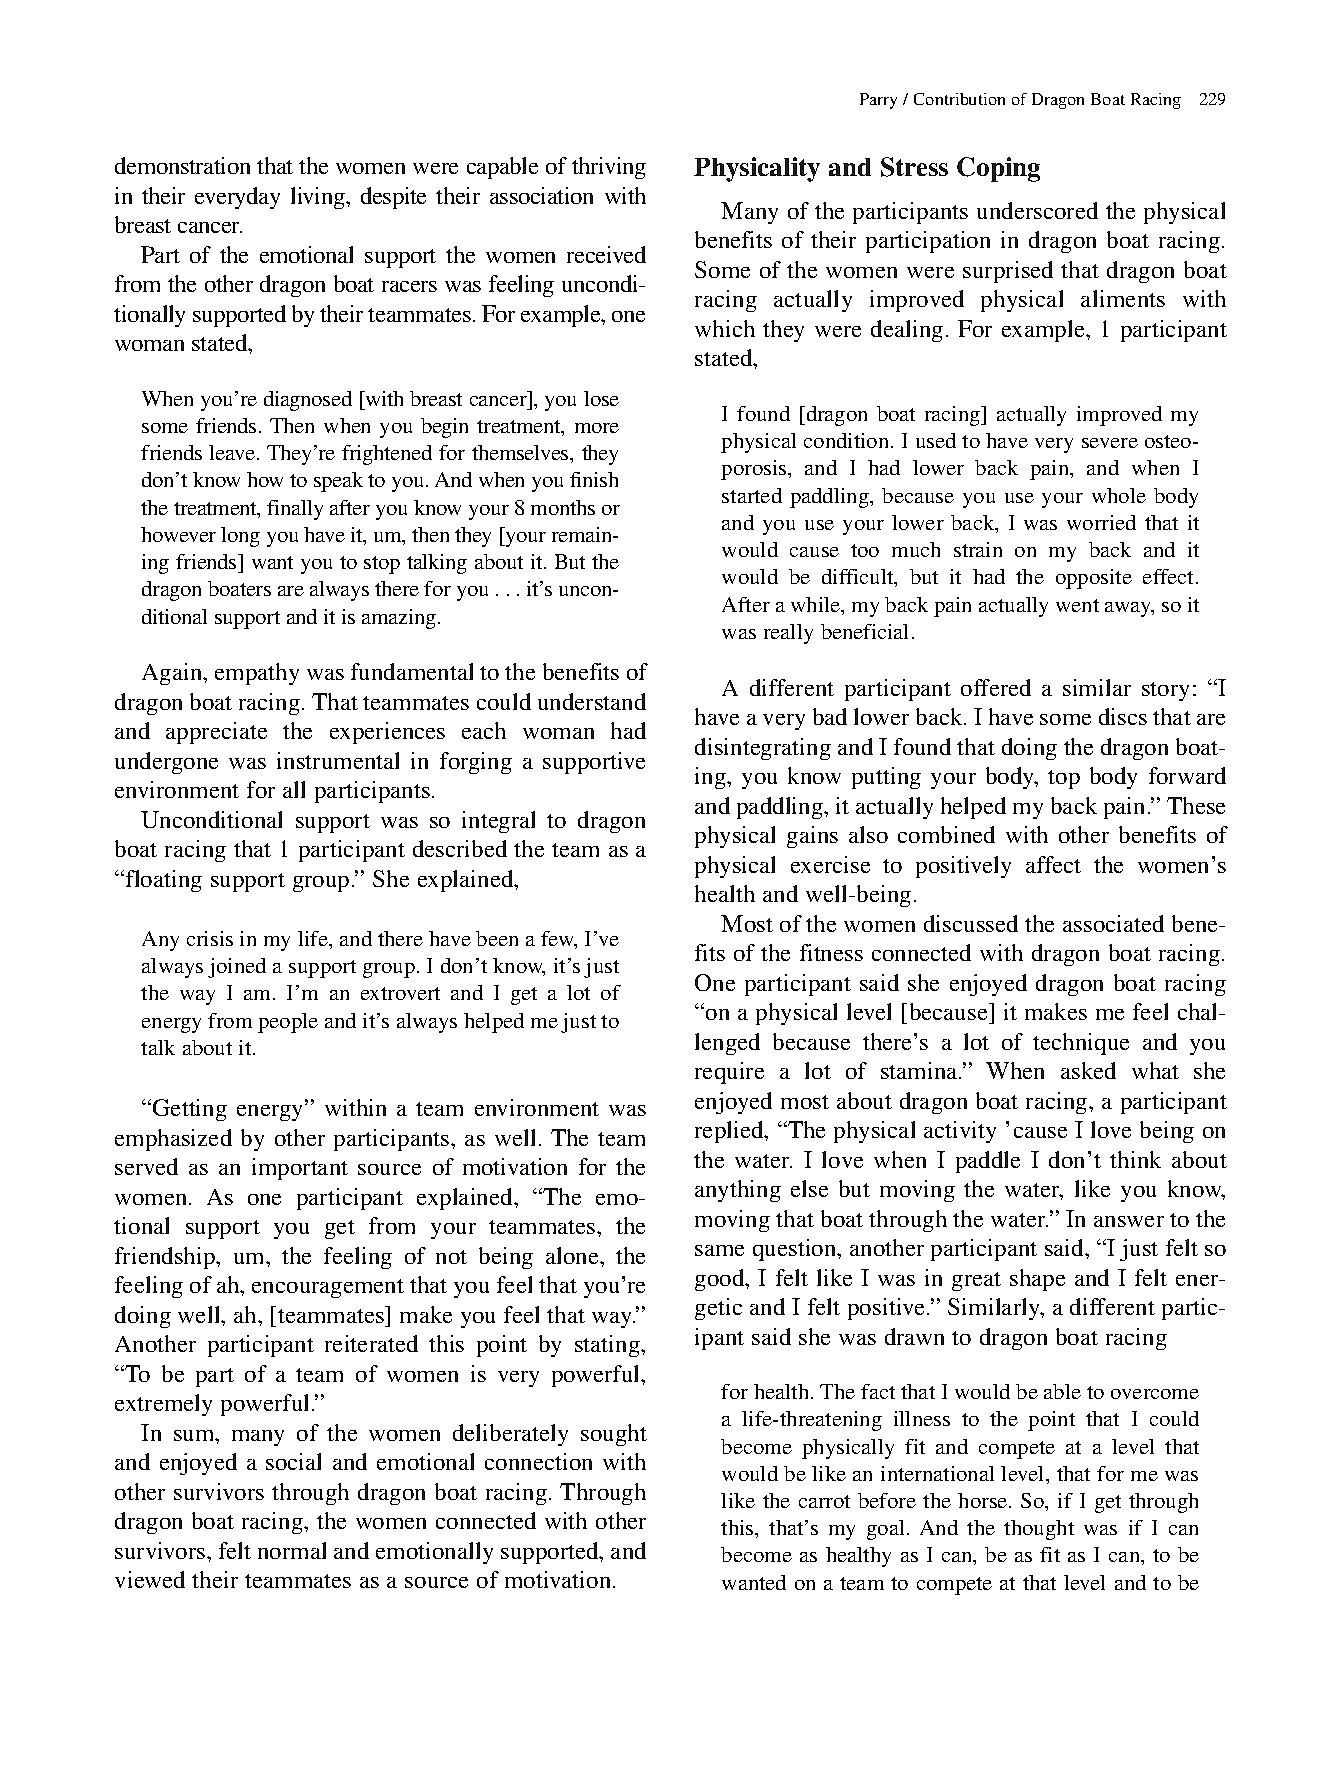 The image size is (1328, 1777). I want to click on normal, so click(292, 1550).
